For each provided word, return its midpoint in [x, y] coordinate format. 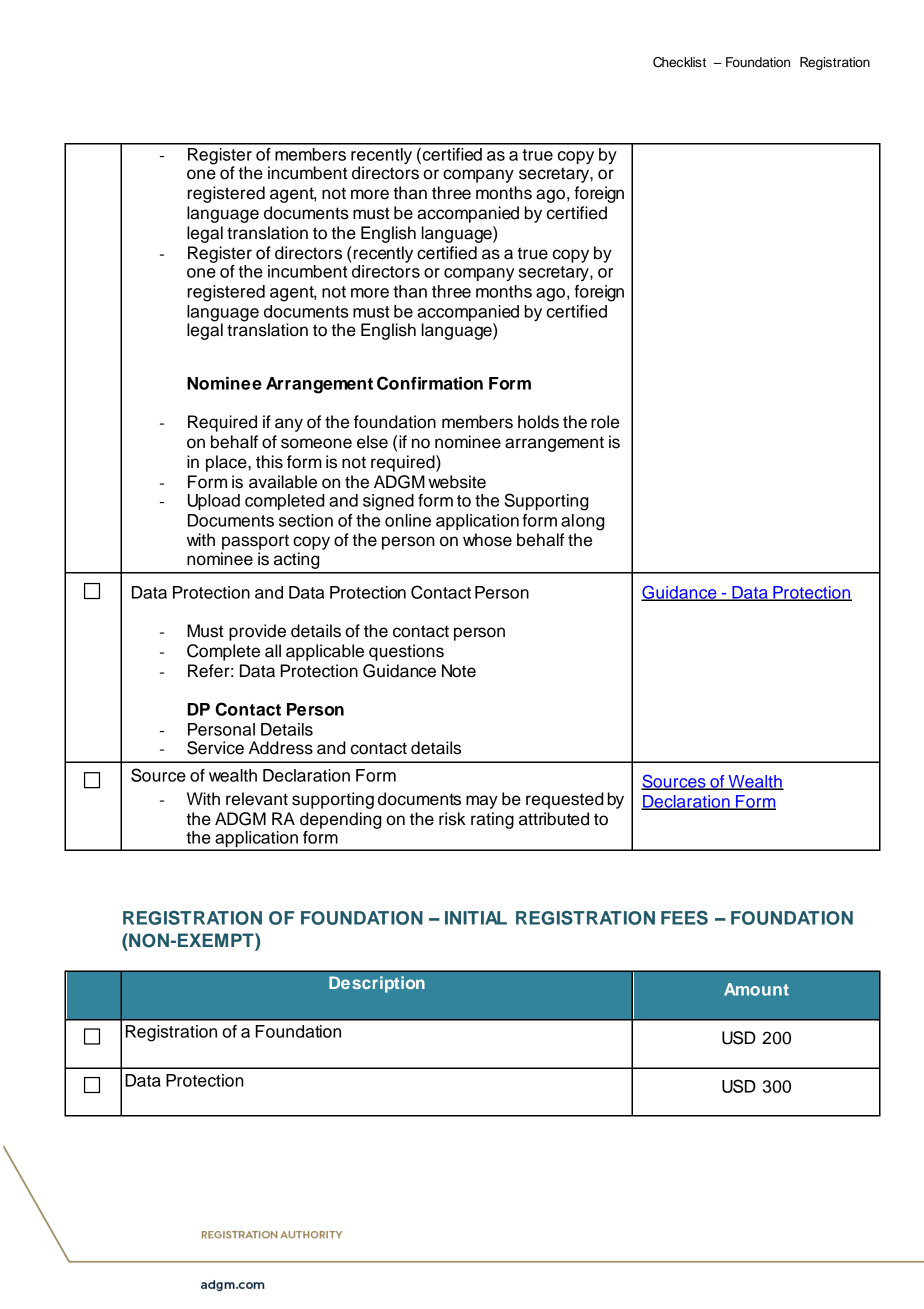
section [306, 520]
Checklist [679, 62]
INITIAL [476, 918]
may [482, 802]
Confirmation [430, 383]
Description [377, 984]
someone [316, 443]
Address [281, 748]
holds [538, 422]
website [457, 482]
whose [487, 540]
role [605, 422]
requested [565, 800]
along [583, 522]
